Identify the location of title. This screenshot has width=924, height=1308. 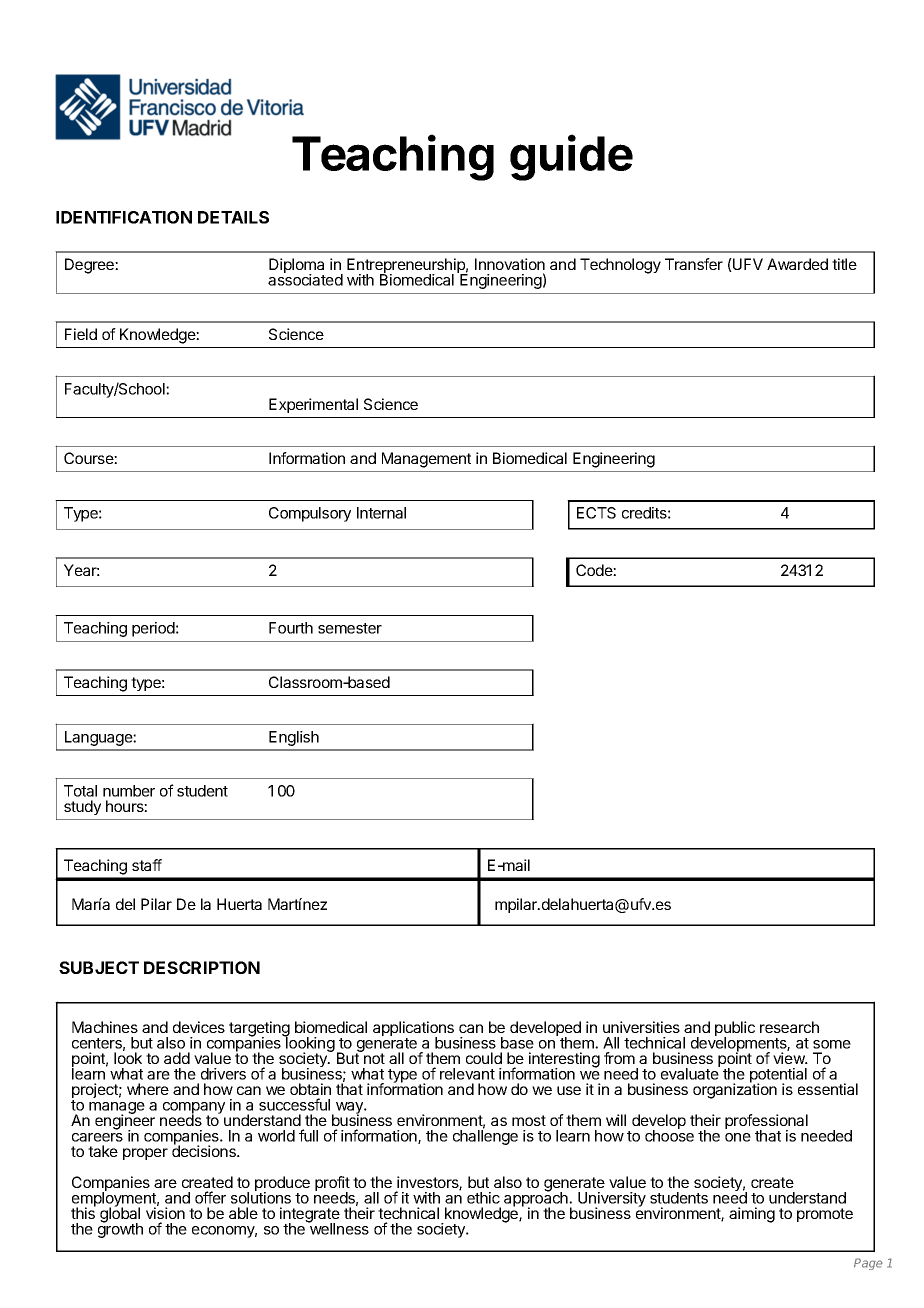
(844, 264).
